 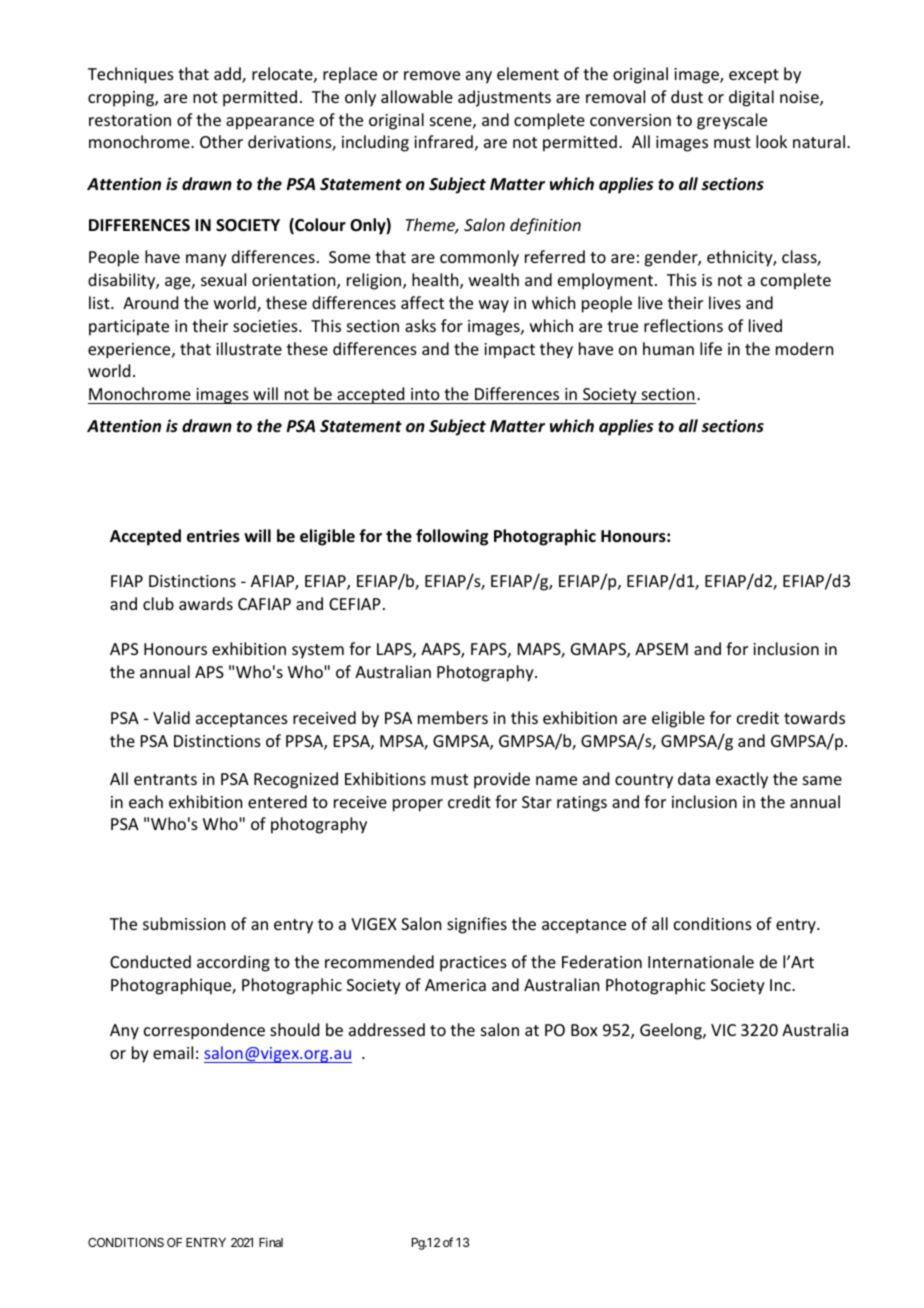 I want to click on Other, so click(x=221, y=141).
